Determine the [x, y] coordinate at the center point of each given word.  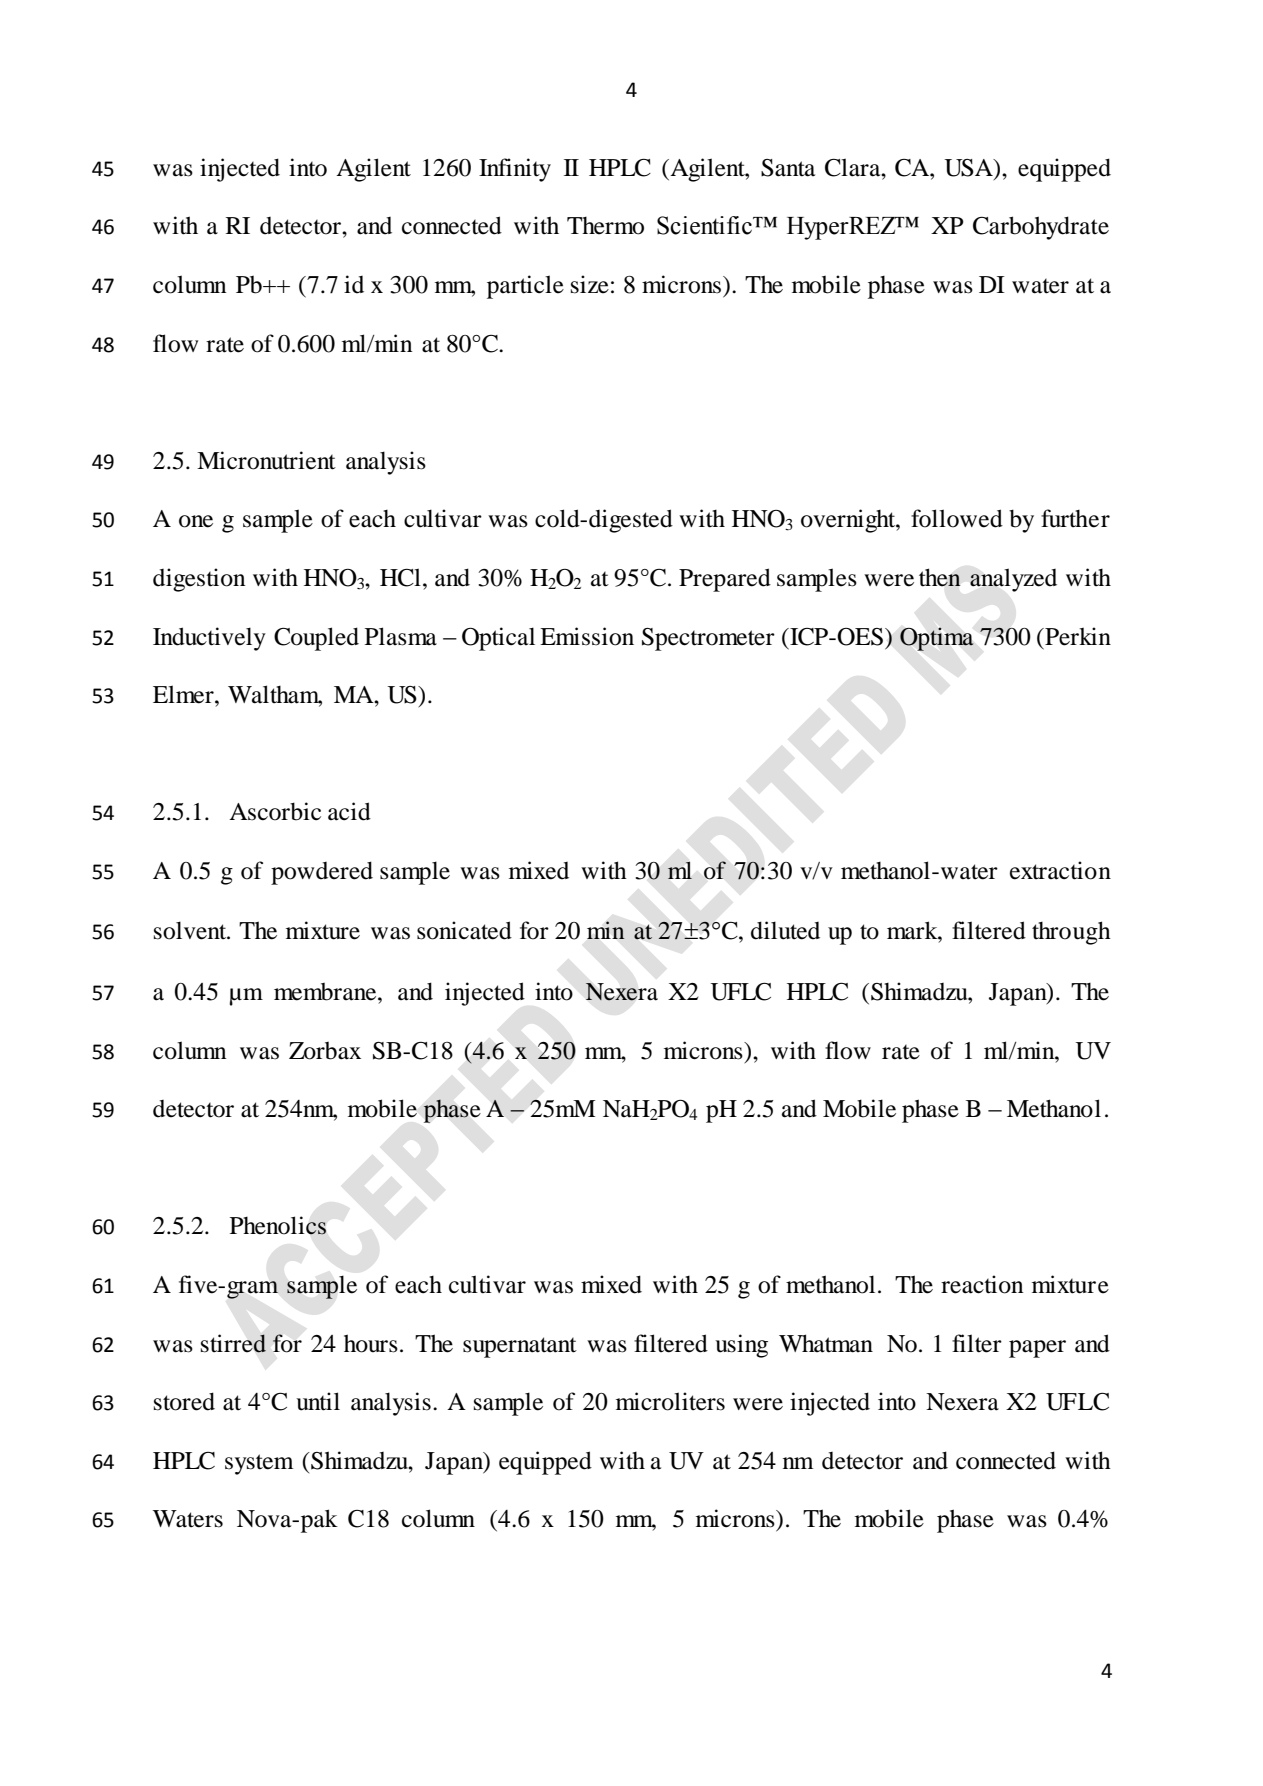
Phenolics [278, 1225]
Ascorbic [275, 811]
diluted [785, 930]
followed [957, 518]
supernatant [520, 1347]
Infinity [515, 170]
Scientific [705, 225]
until [318, 1401]
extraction [1060, 870]
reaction [982, 1284]
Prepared [725, 580]
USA [969, 169]
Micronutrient [266, 460]
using [741, 1346]
